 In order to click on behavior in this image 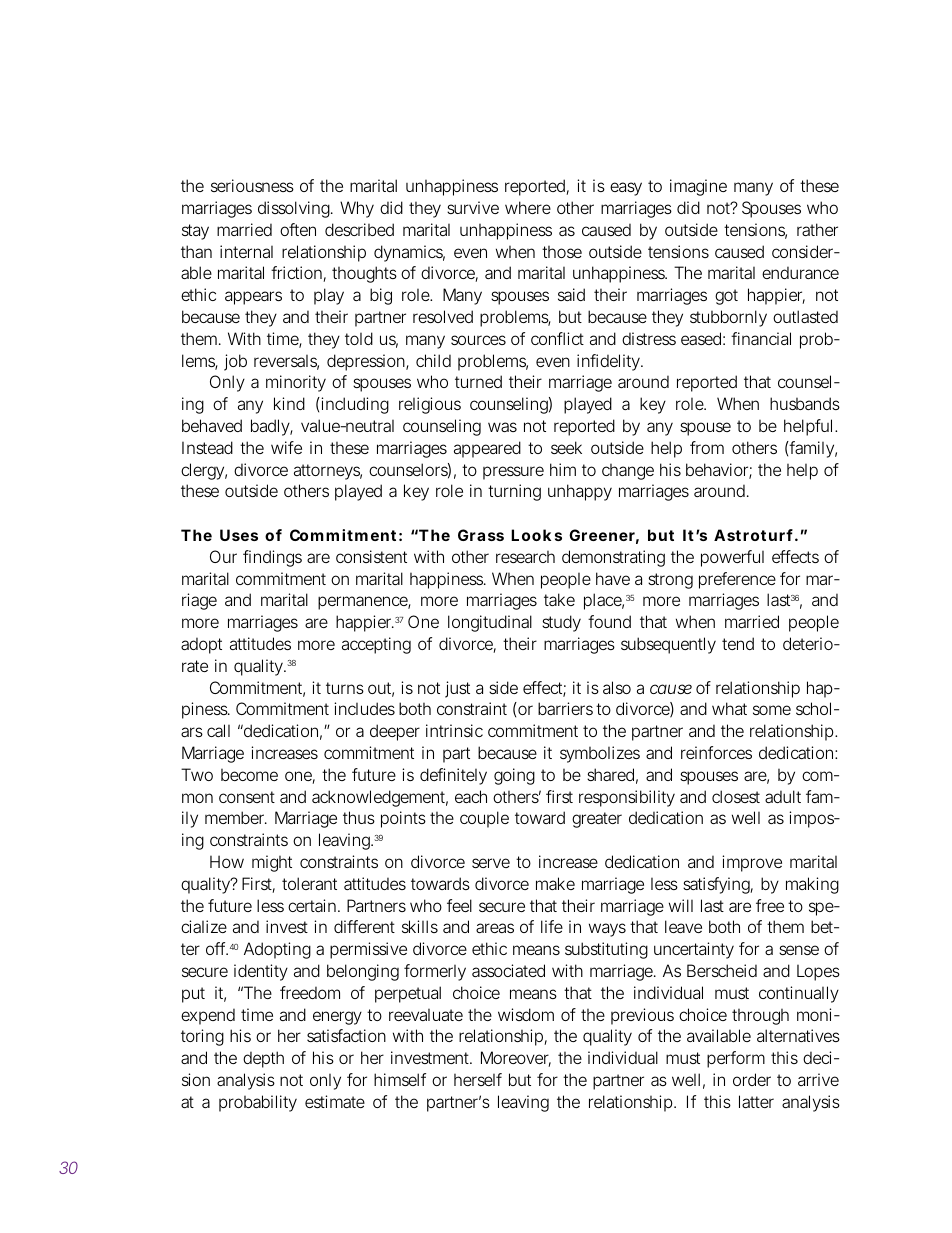, I will do `click(719, 471)`.
